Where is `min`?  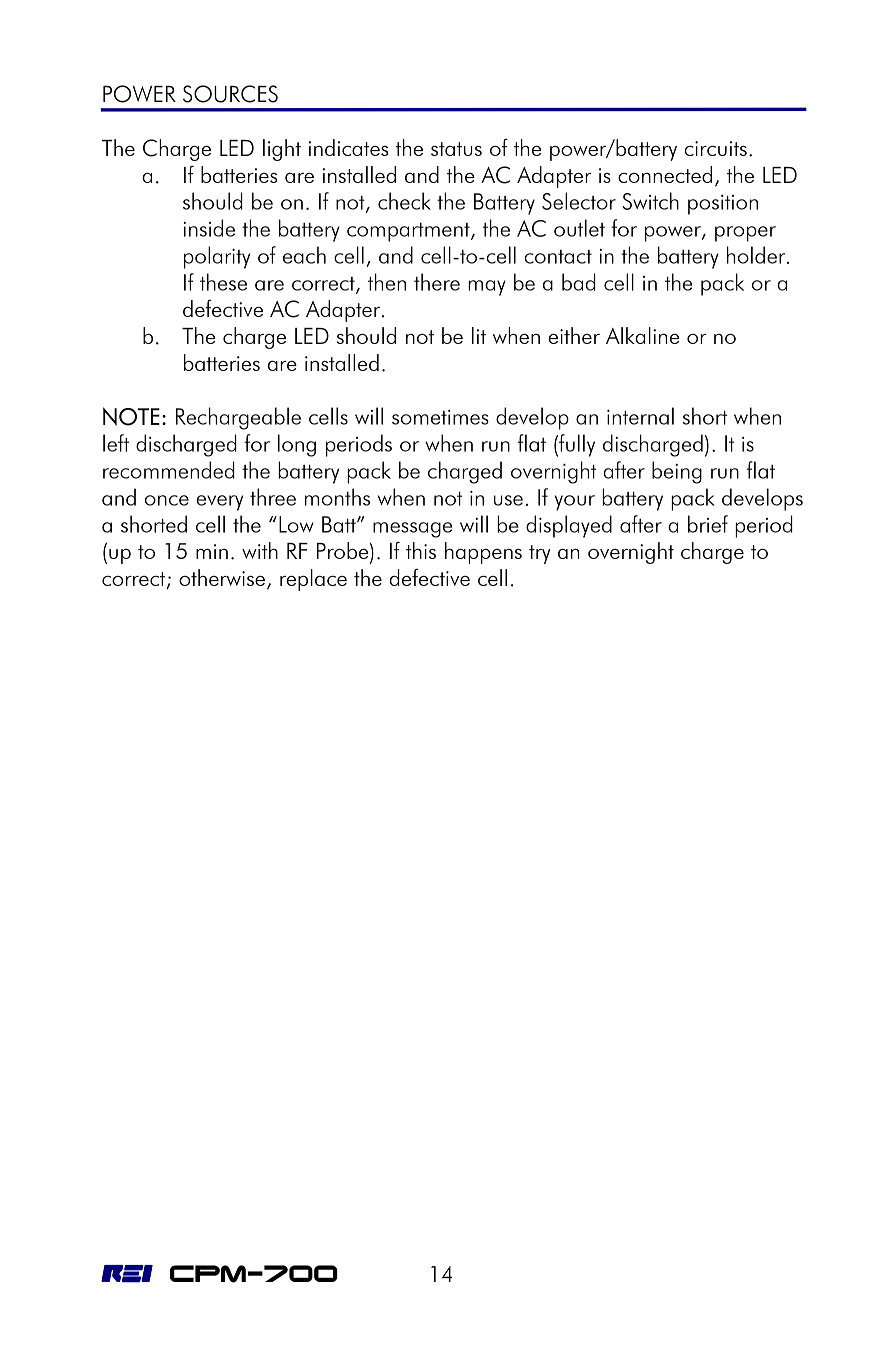
min is located at coordinates (212, 551).
